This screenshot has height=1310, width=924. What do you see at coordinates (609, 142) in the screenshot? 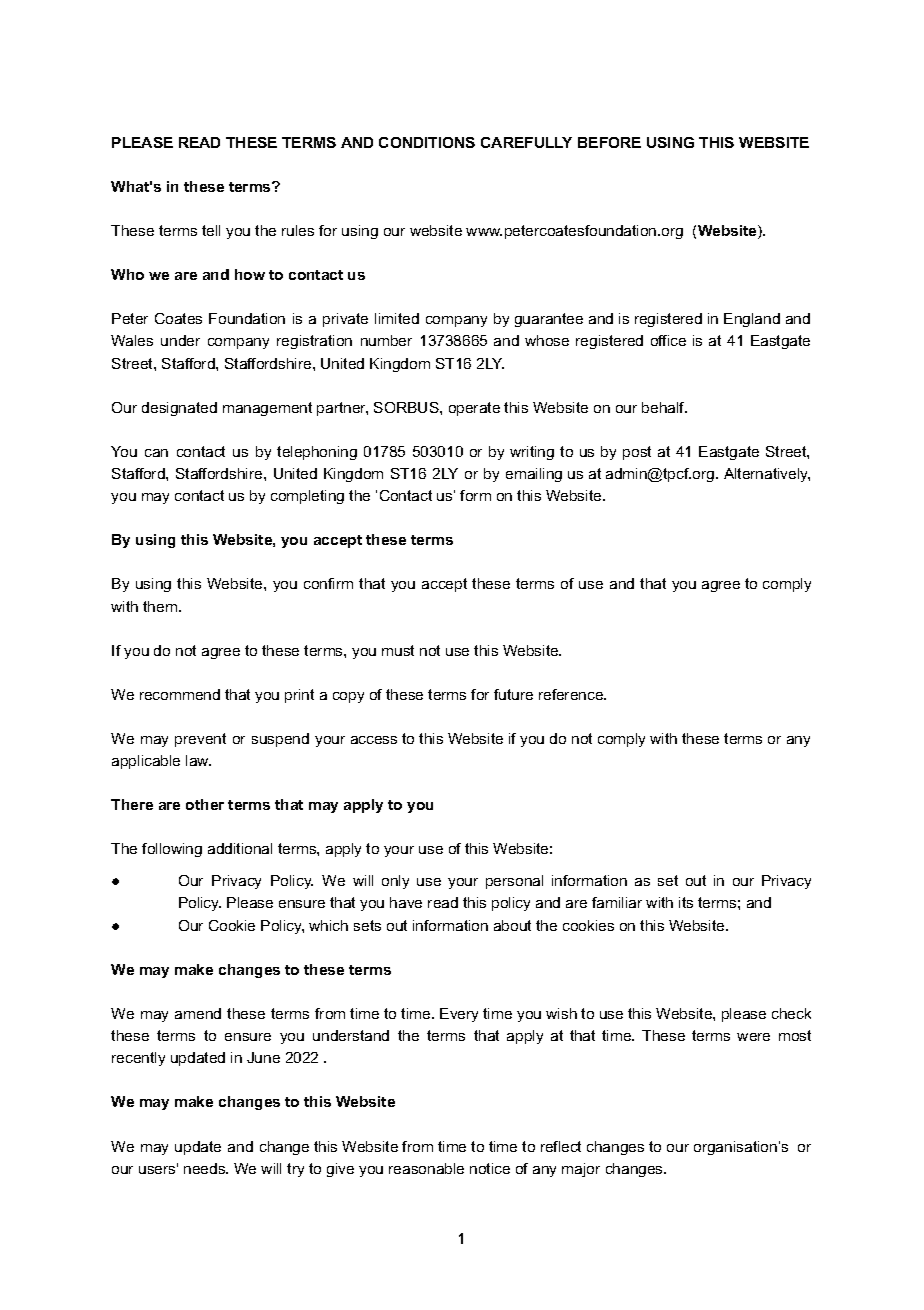
I see `BEFORE` at bounding box center [609, 142].
